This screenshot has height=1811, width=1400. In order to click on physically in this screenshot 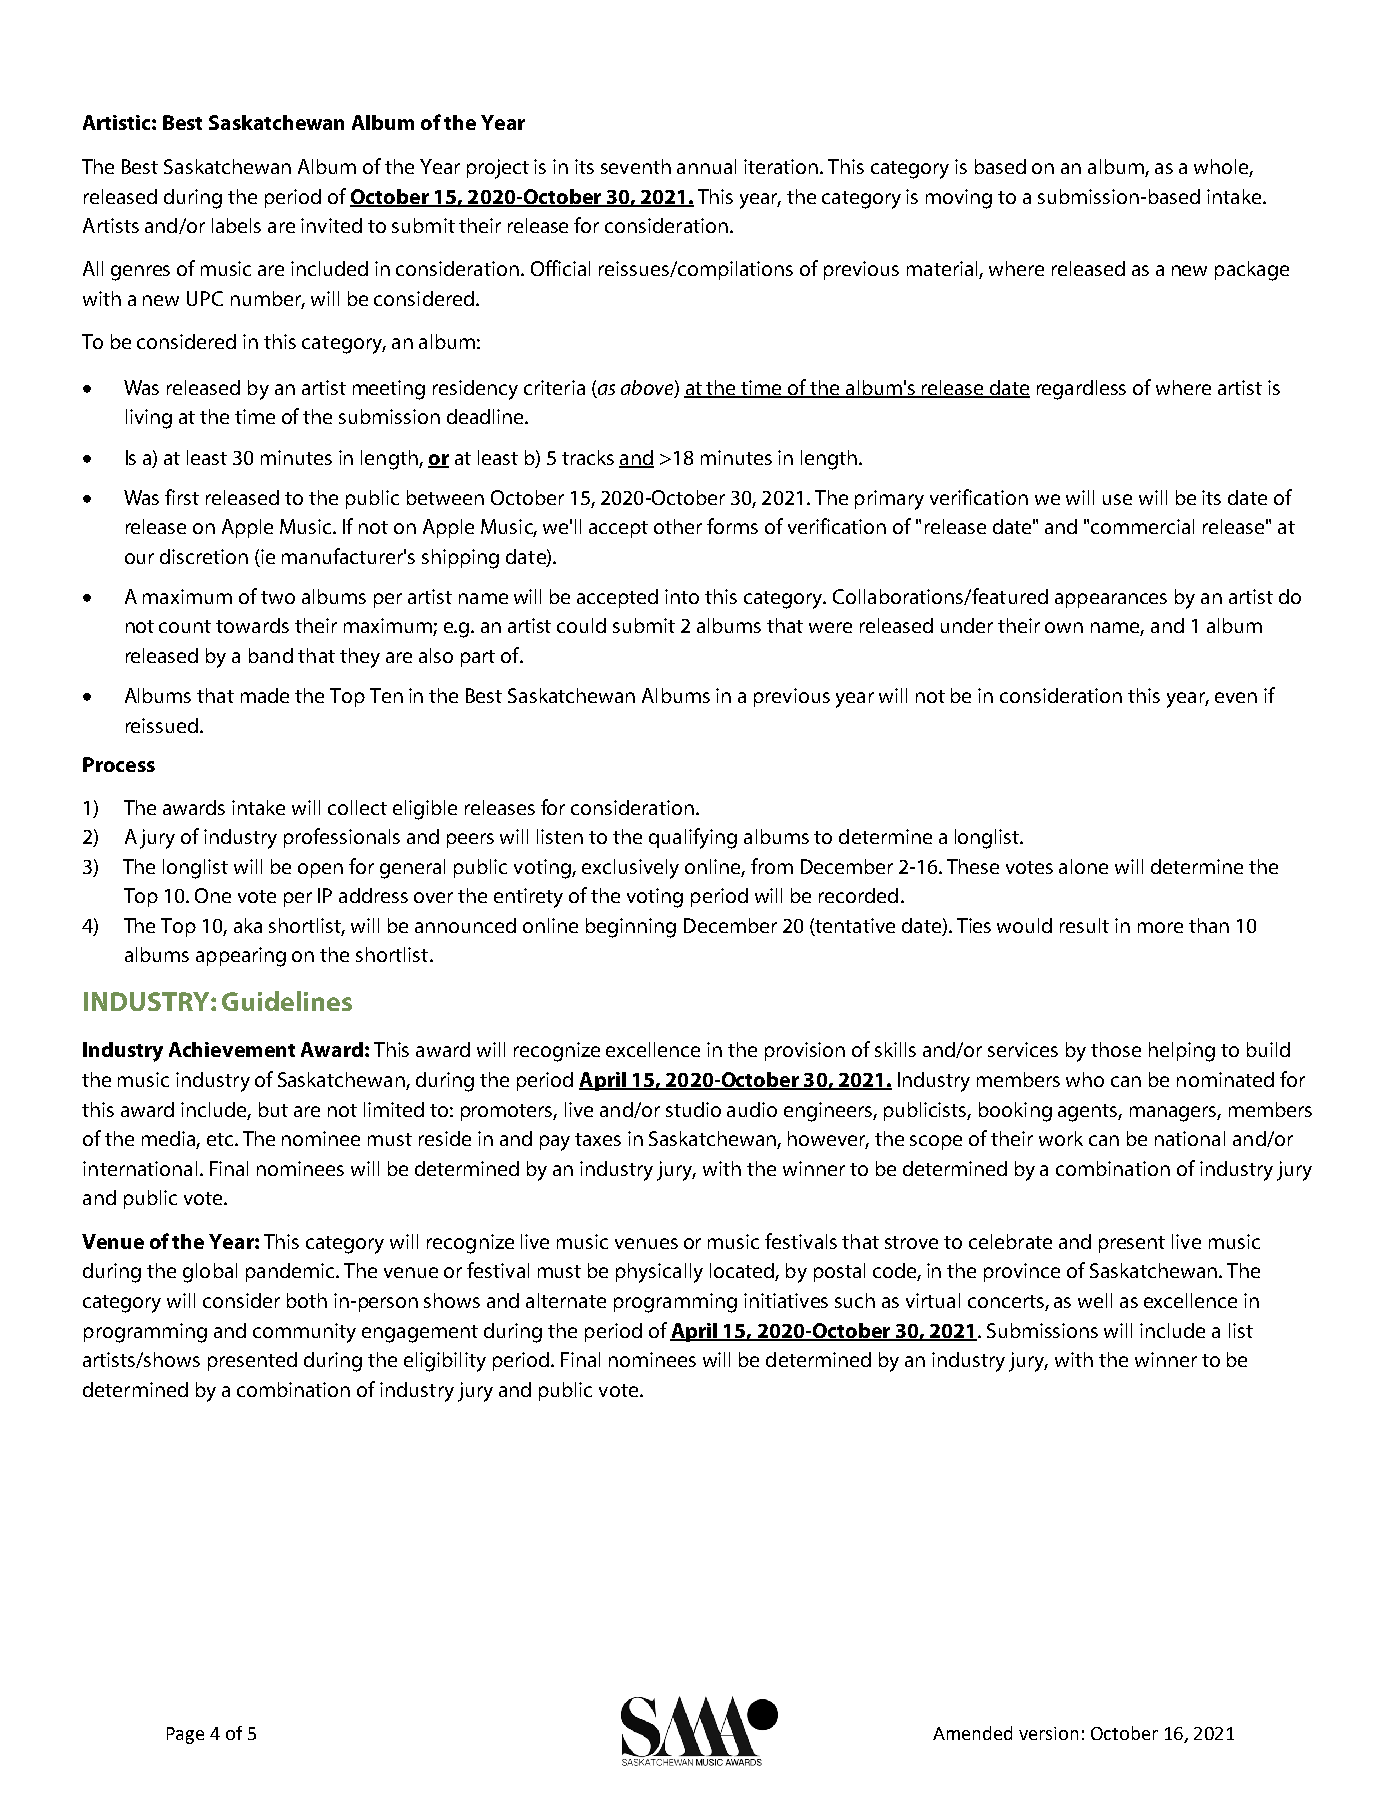, I will do `click(659, 1273)`.
